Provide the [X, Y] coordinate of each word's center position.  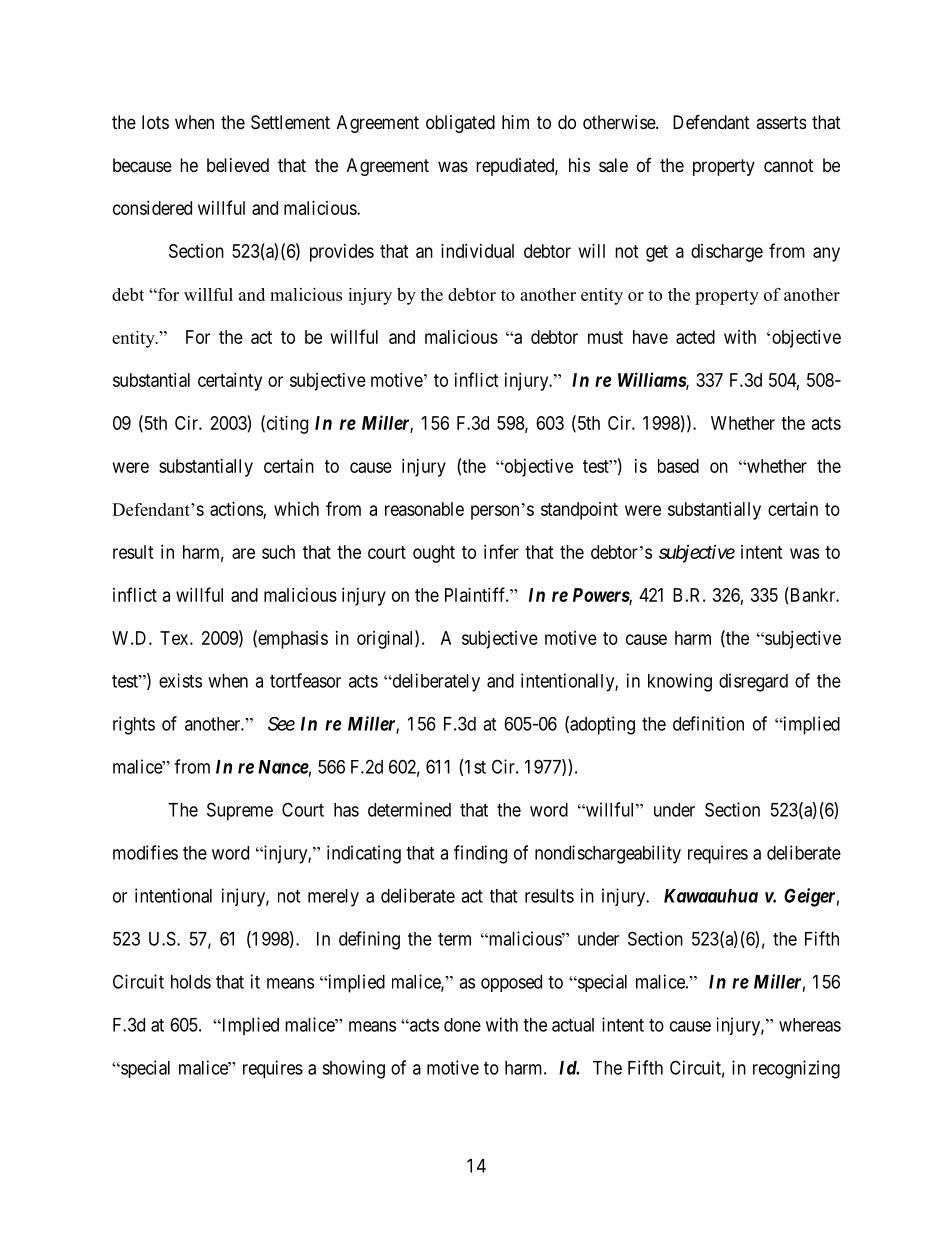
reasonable [424, 509]
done [462, 1025]
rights [134, 725]
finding [480, 854]
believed [238, 165]
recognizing [796, 1069]
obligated [460, 124]
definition [708, 723]
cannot [788, 166]
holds [191, 982]
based [678, 466]
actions [237, 510]
